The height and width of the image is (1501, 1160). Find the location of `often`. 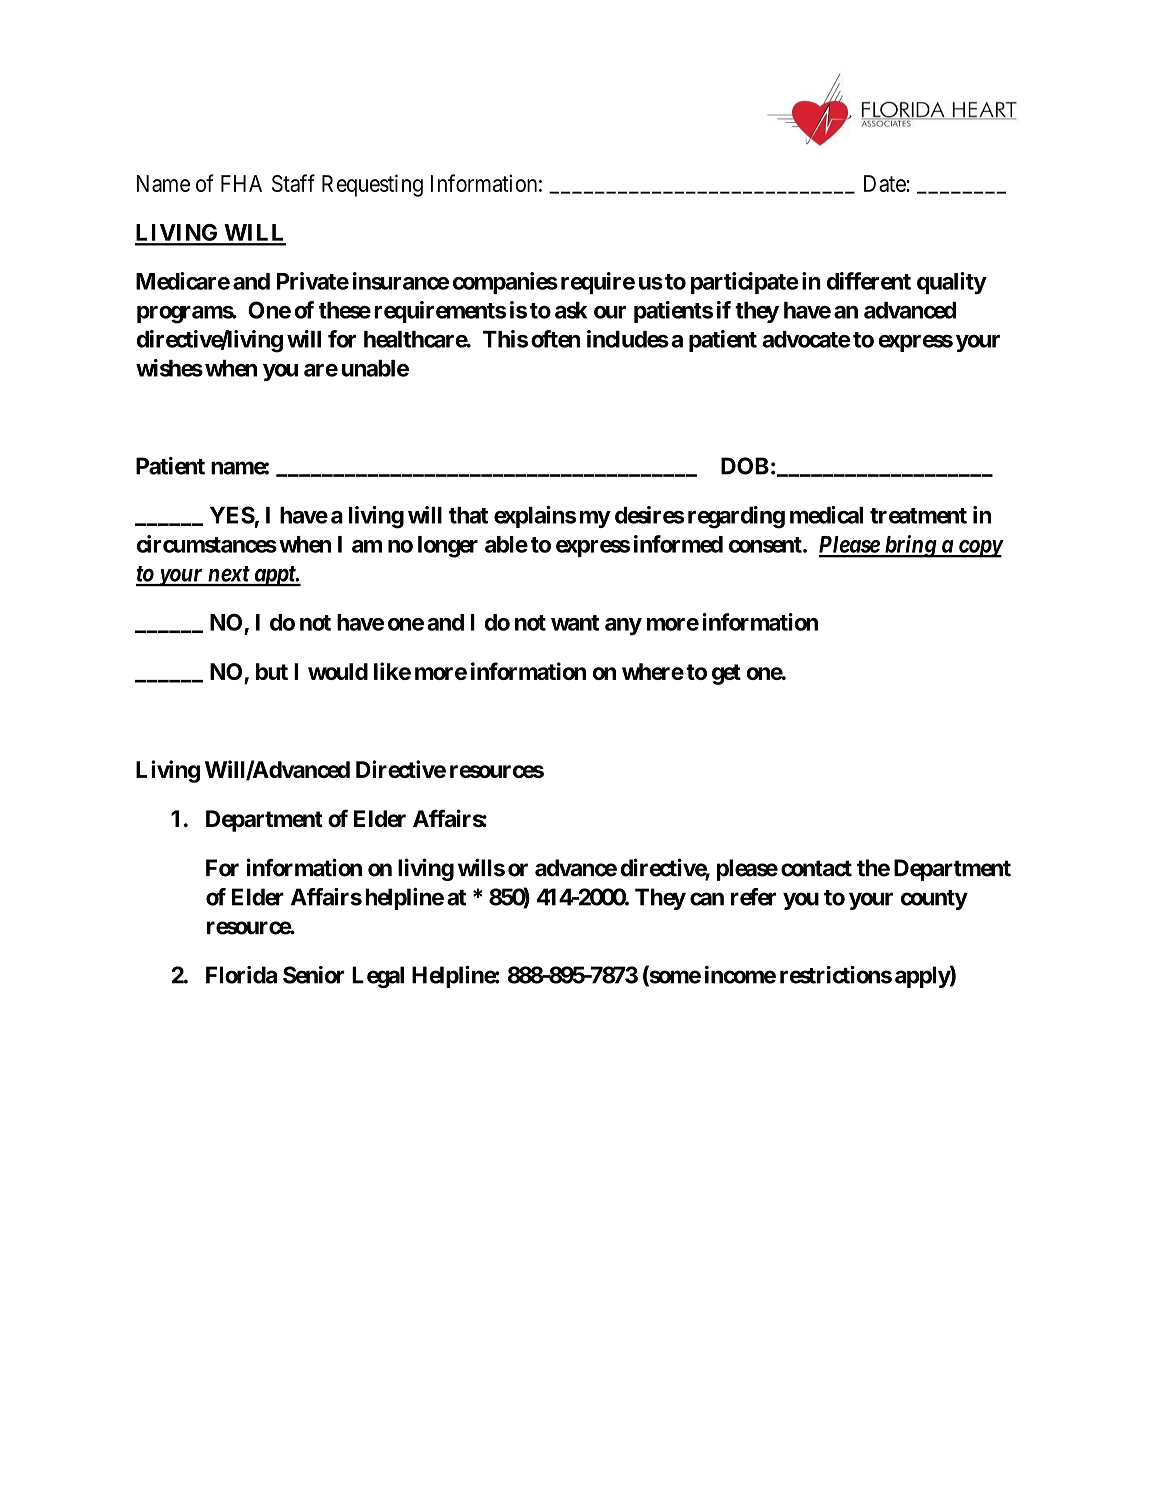

often is located at coordinates (555, 339).
